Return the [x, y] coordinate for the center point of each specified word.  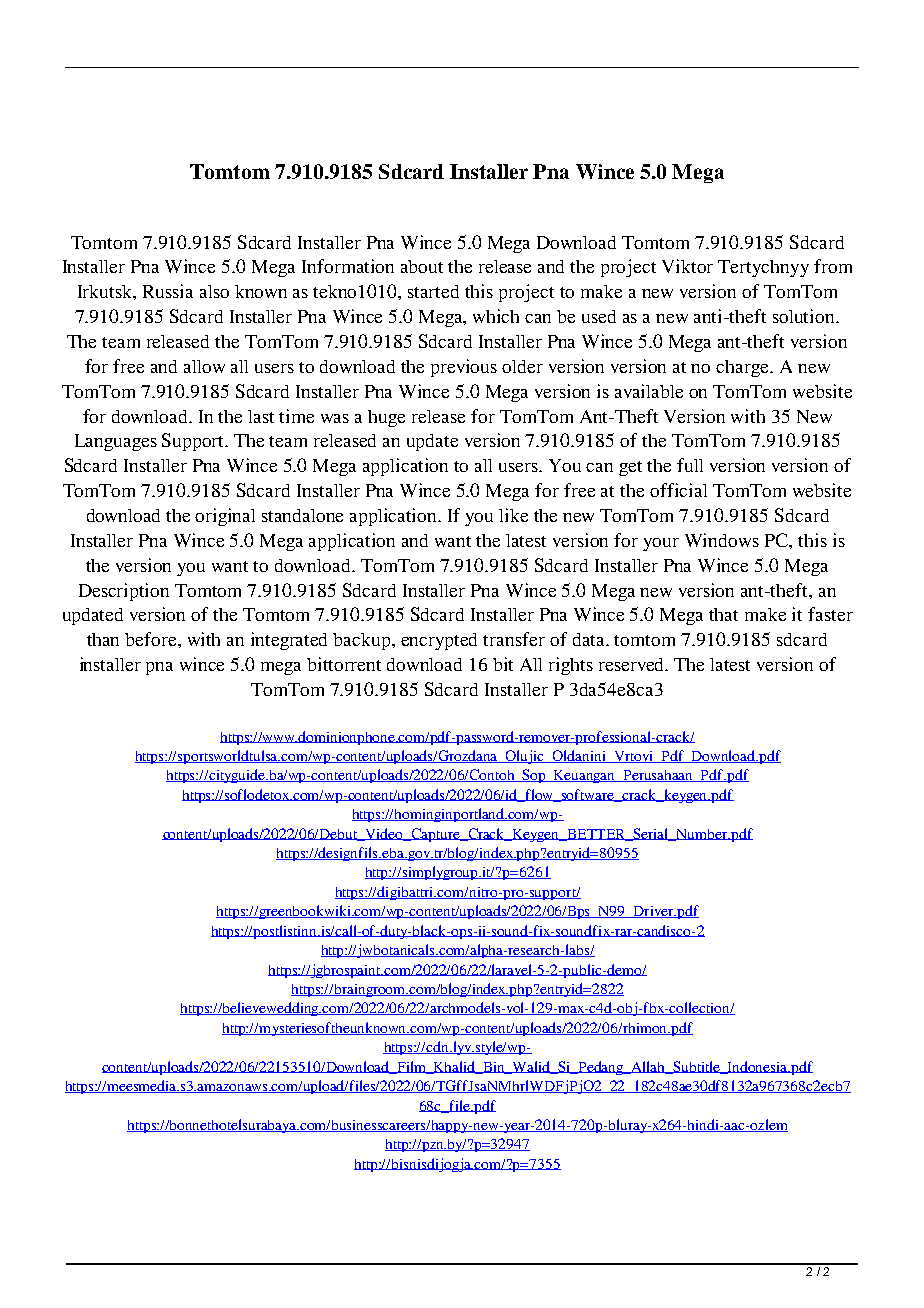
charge [743, 368]
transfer [514, 639]
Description [124, 592]
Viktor [687, 266]
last [261, 416]
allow [204, 366]
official [678, 490]
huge [386, 418]
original [225, 517]
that [723, 614]
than [103, 639]
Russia [168, 291]
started [433, 291]
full [690, 465]
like [513, 515]
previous [464, 368]
